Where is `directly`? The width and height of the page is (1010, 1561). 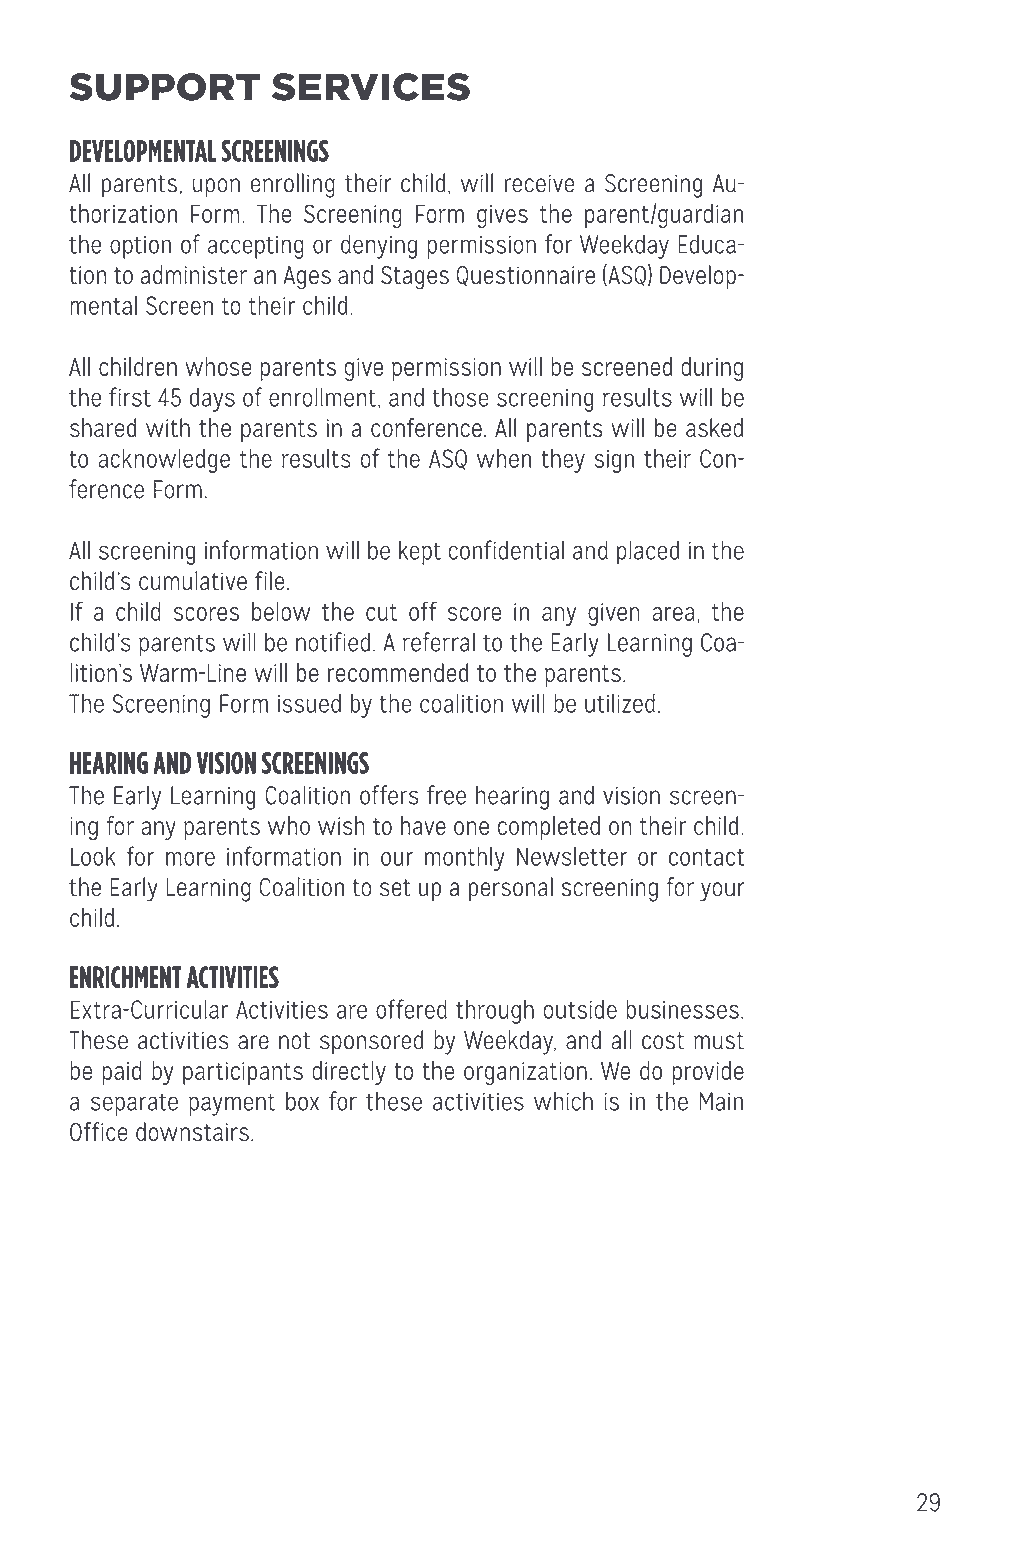
directly is located at coordinates (349, 1073).
